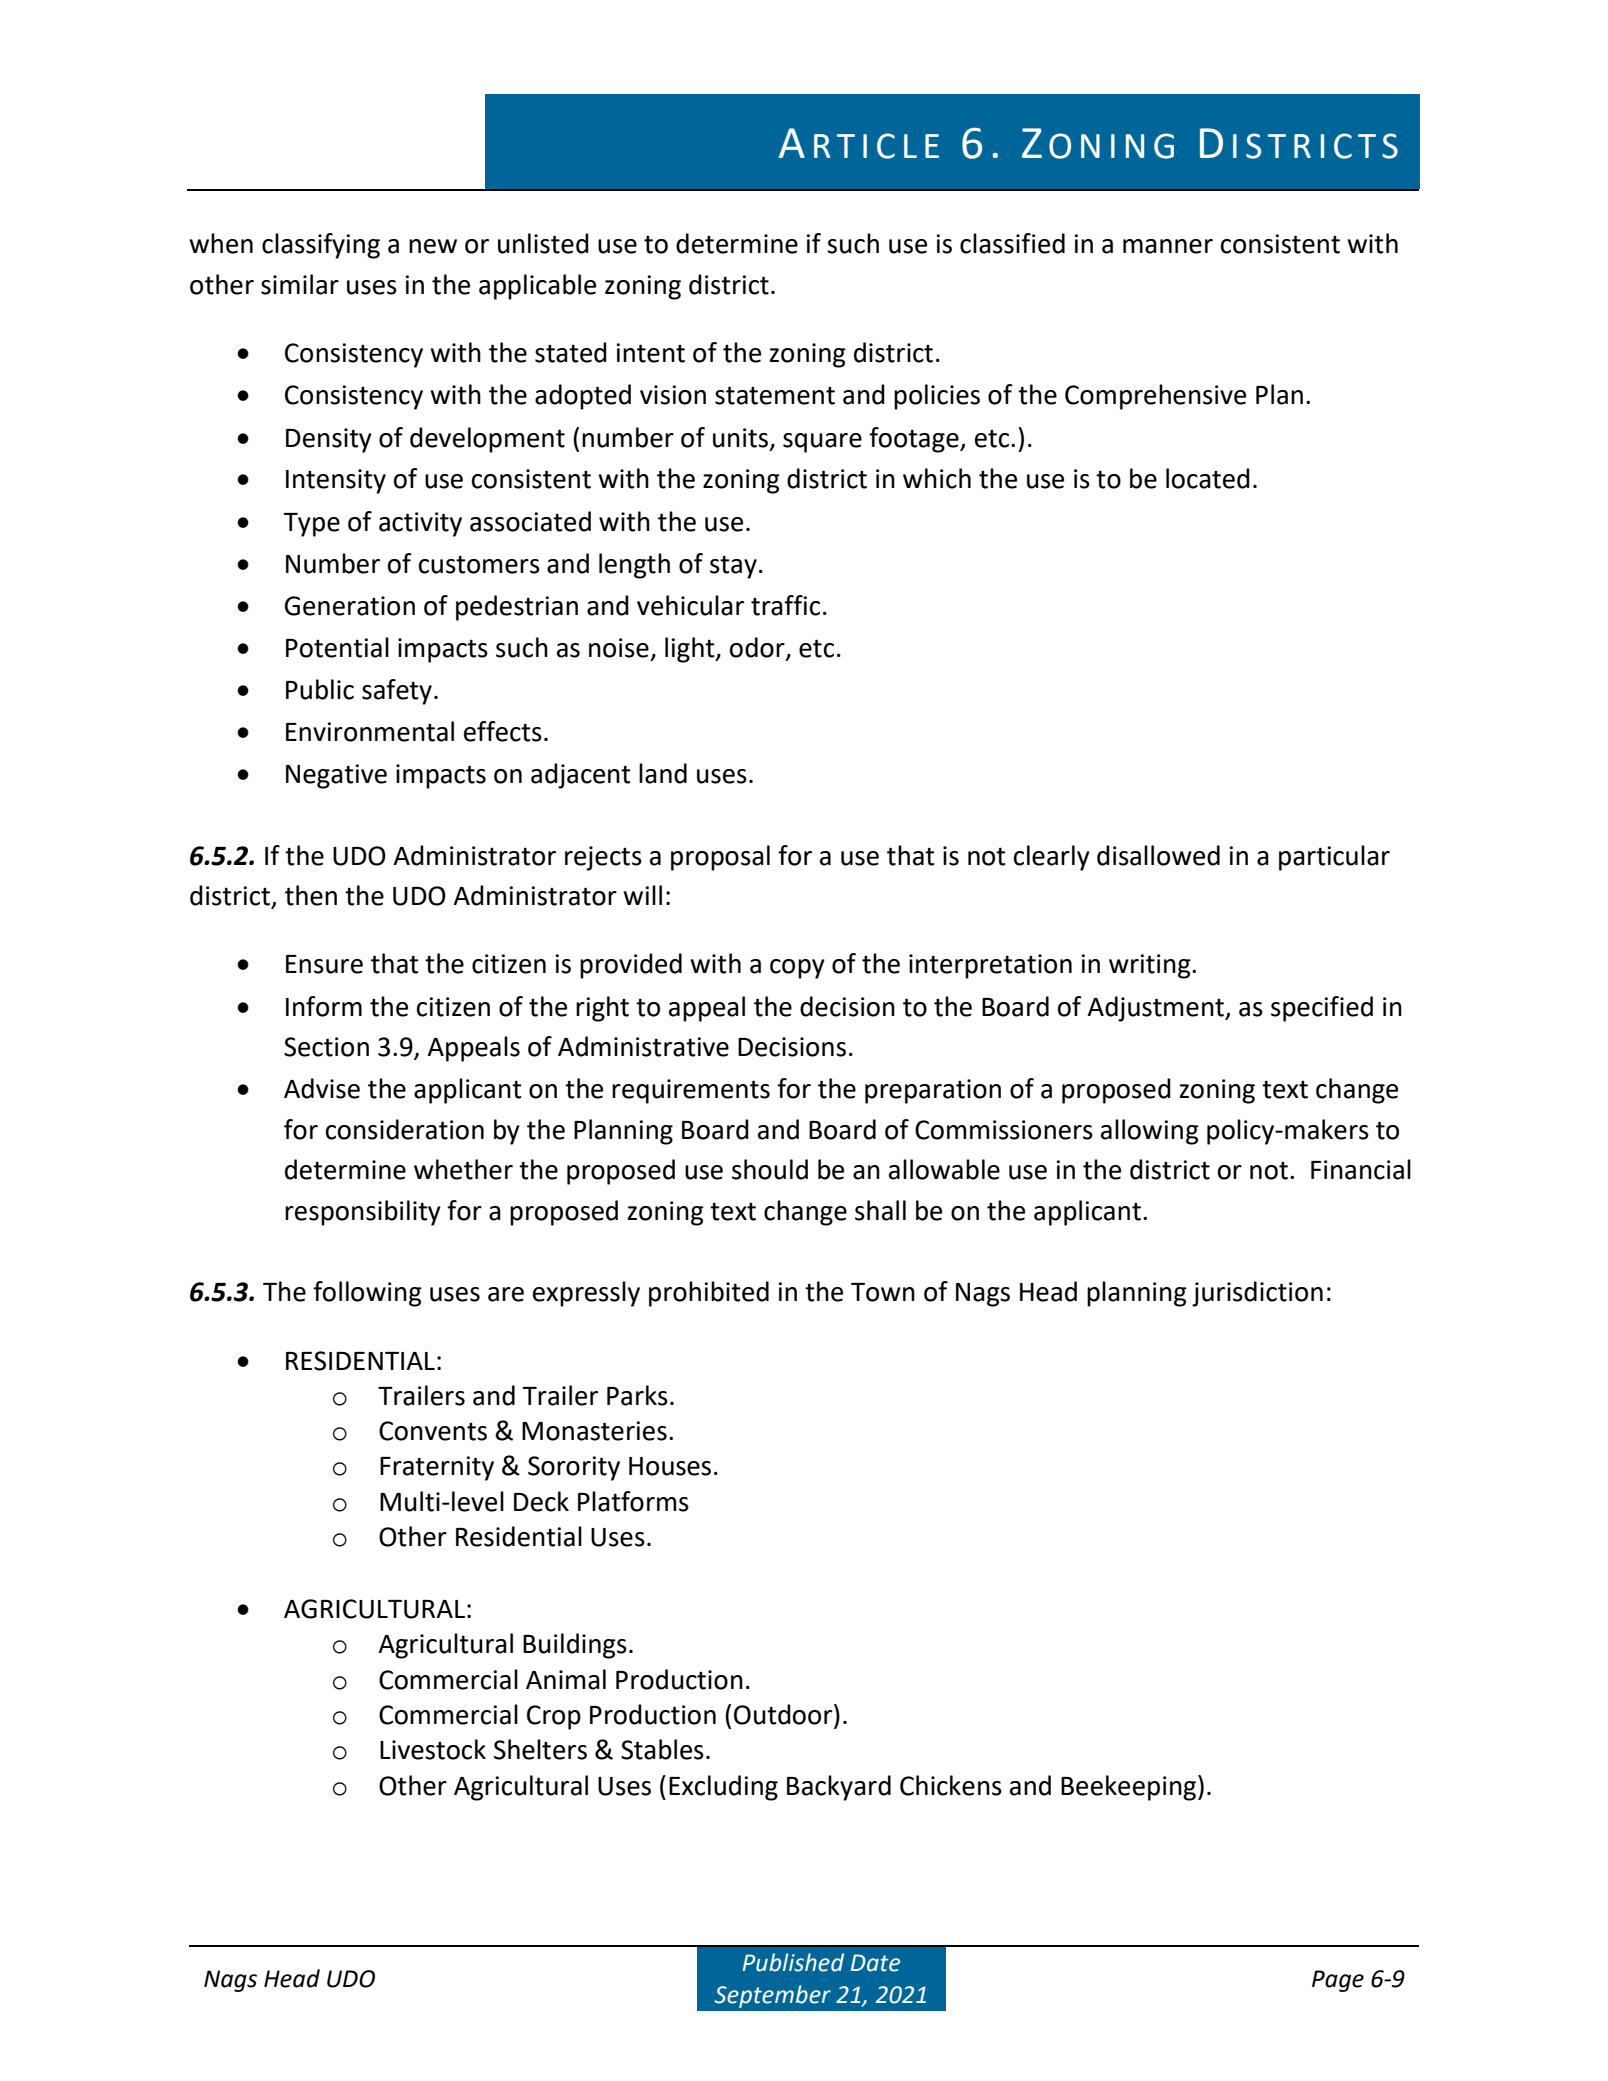 Image resolution: width=1608 pixels, height=2081 pixels. What do you see at coordinates (793, 1962) in the screenshot?
I see `Published` at bounding box center [793, 1962].
